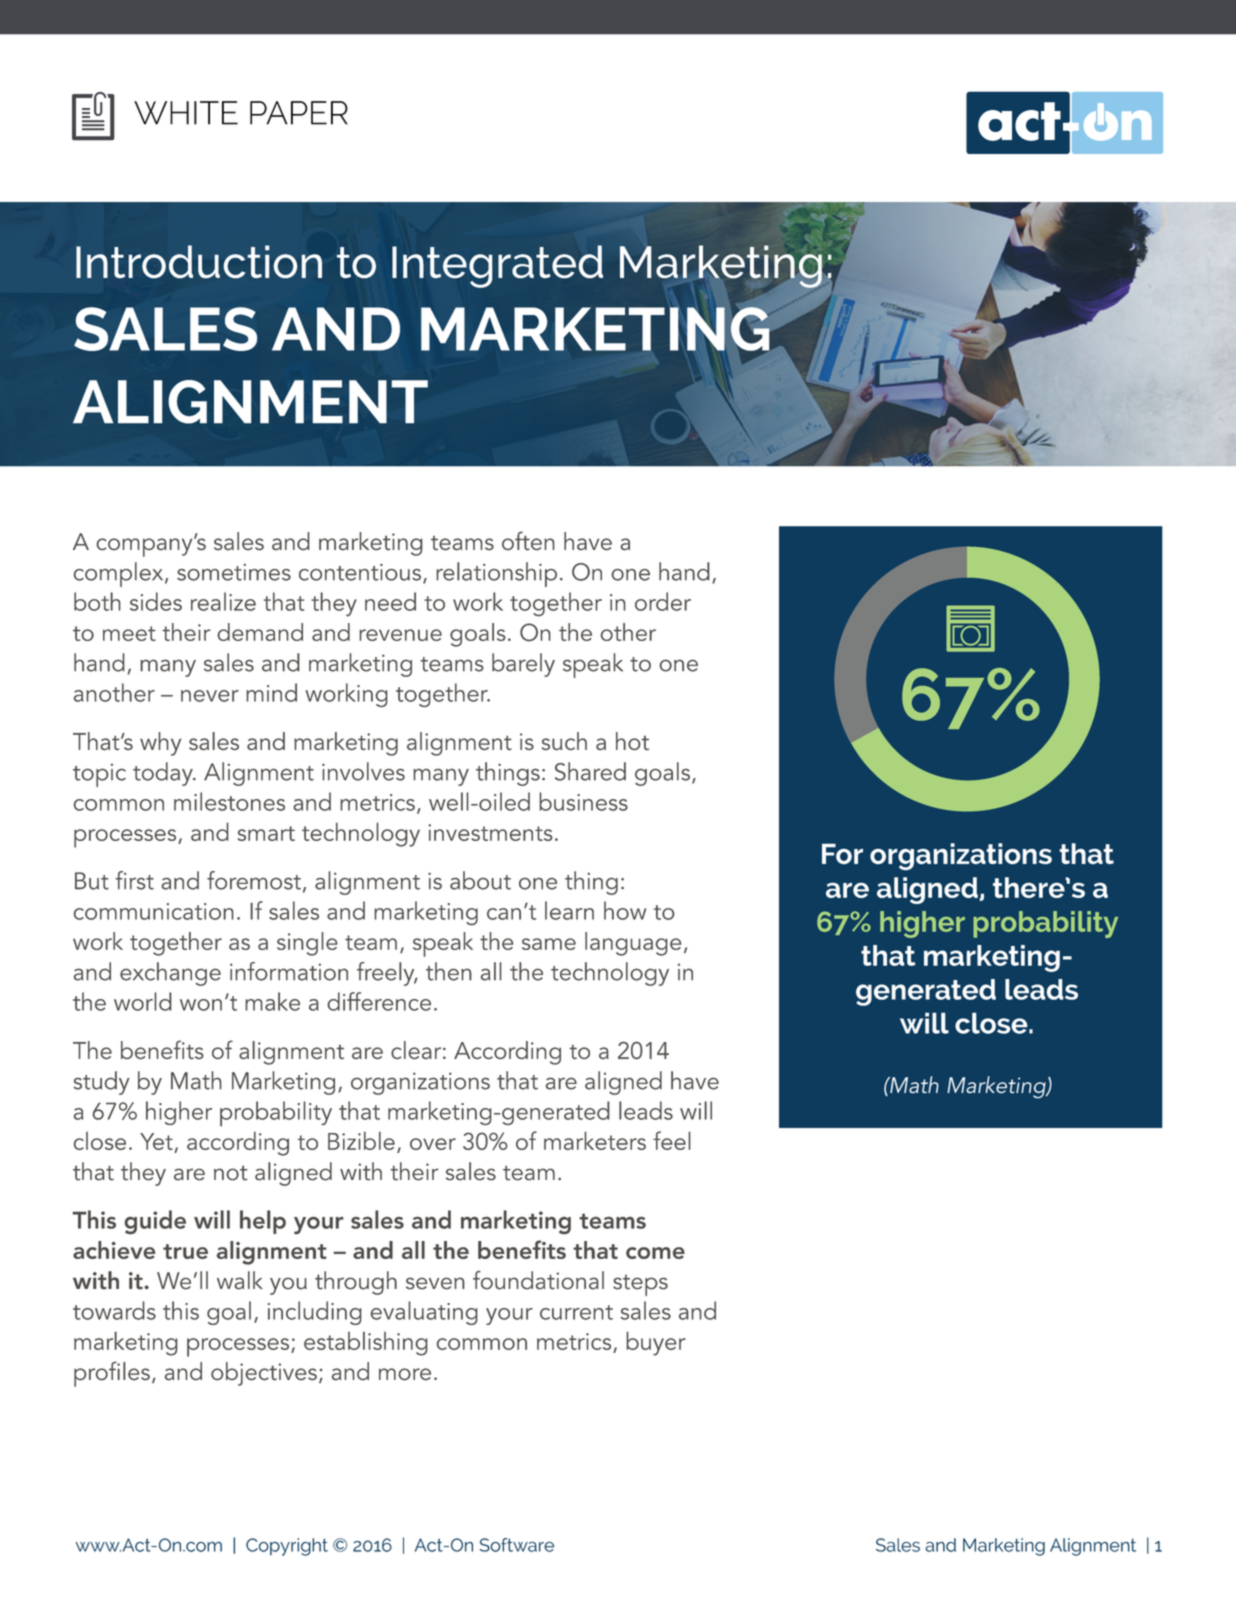 This page has height=1599, width=1236. I want to click on PAPER, so click(299, 113).
